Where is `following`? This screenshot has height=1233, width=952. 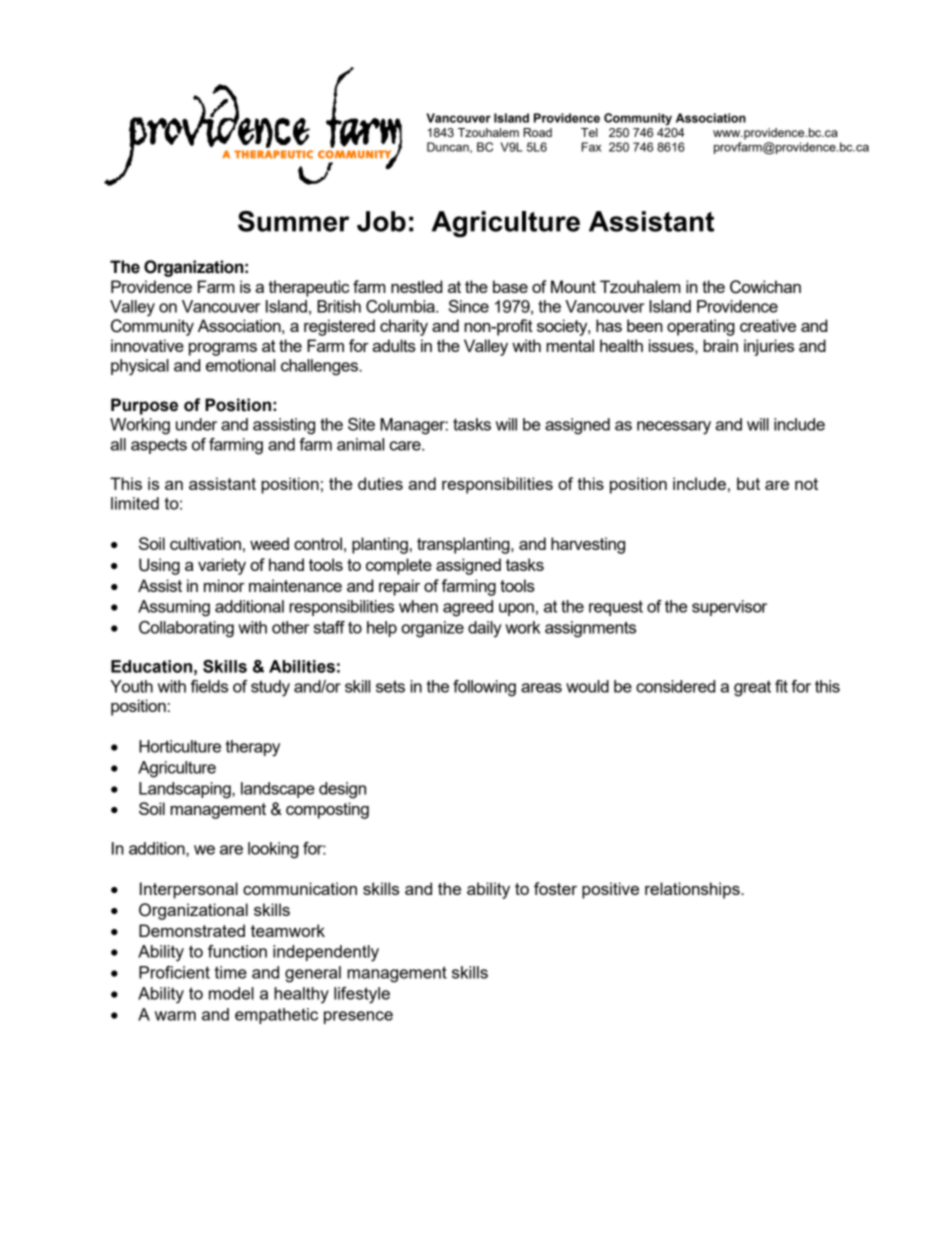 following is located at coordinates (484, 688).
